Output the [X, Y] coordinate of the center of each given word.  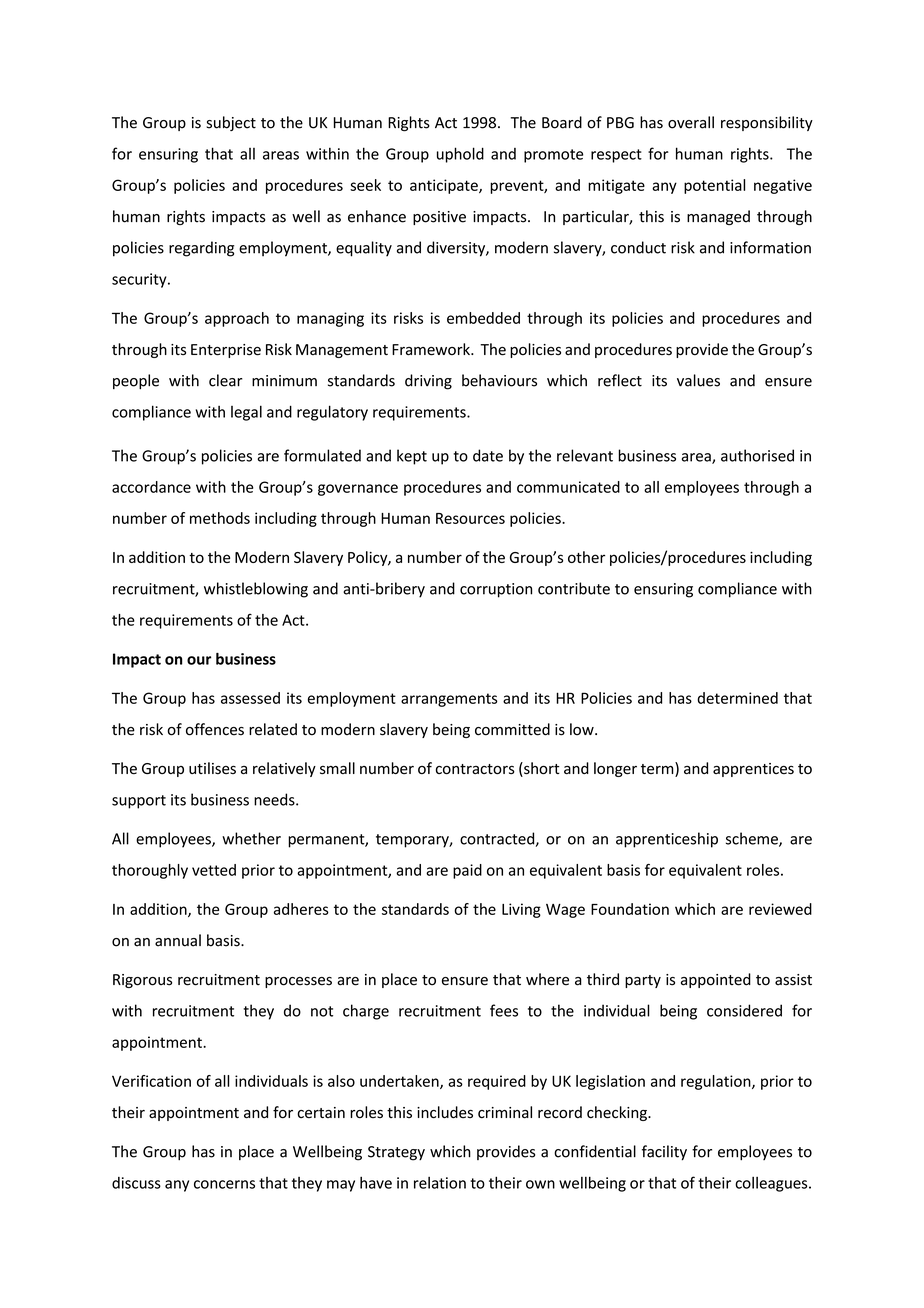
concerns [224, 1184]
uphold [460, 155]
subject [231, 123]
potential [714, 186]
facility [664, 1153]
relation [440, 1183]
